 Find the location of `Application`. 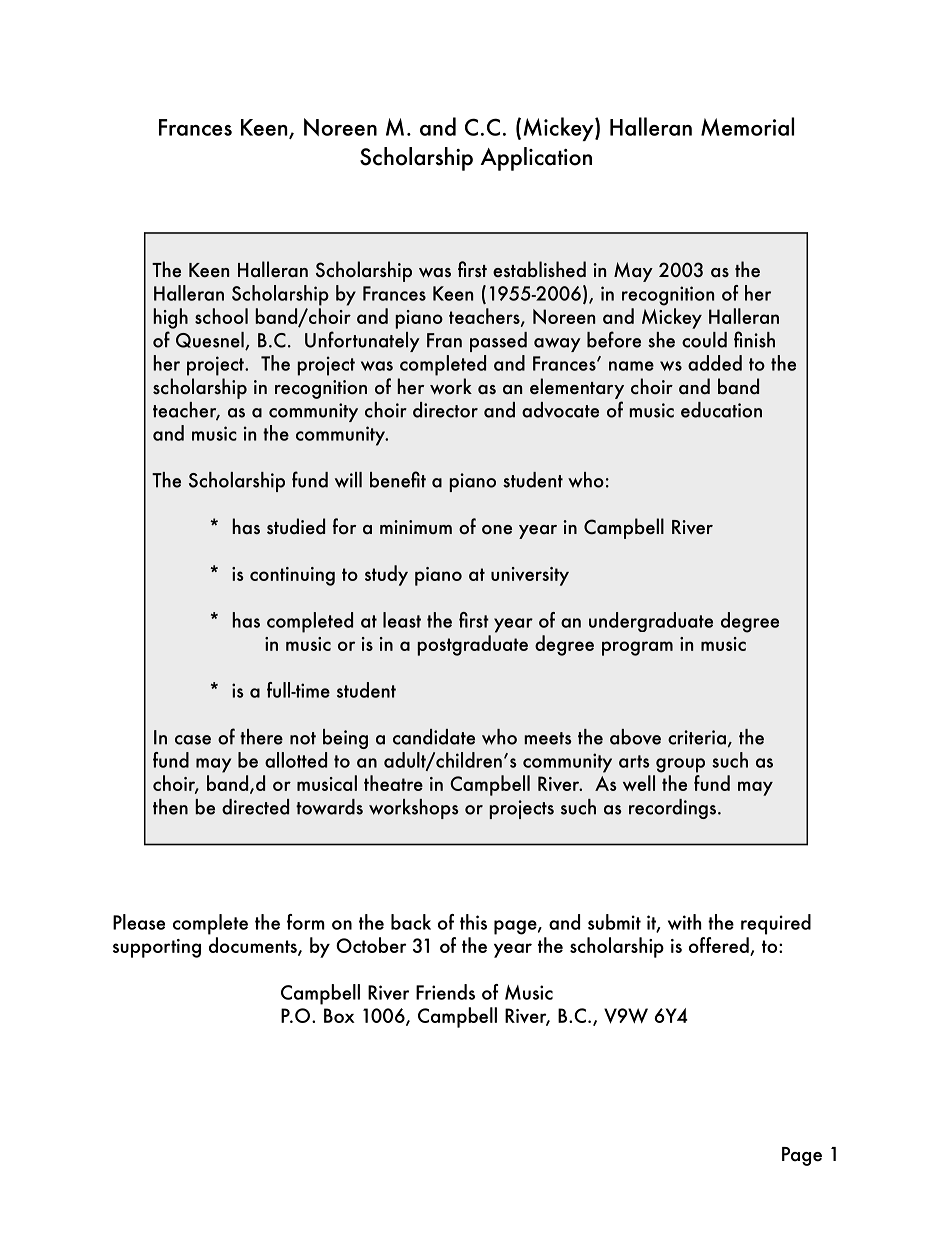

Application is located at coordinates (536, 159).
